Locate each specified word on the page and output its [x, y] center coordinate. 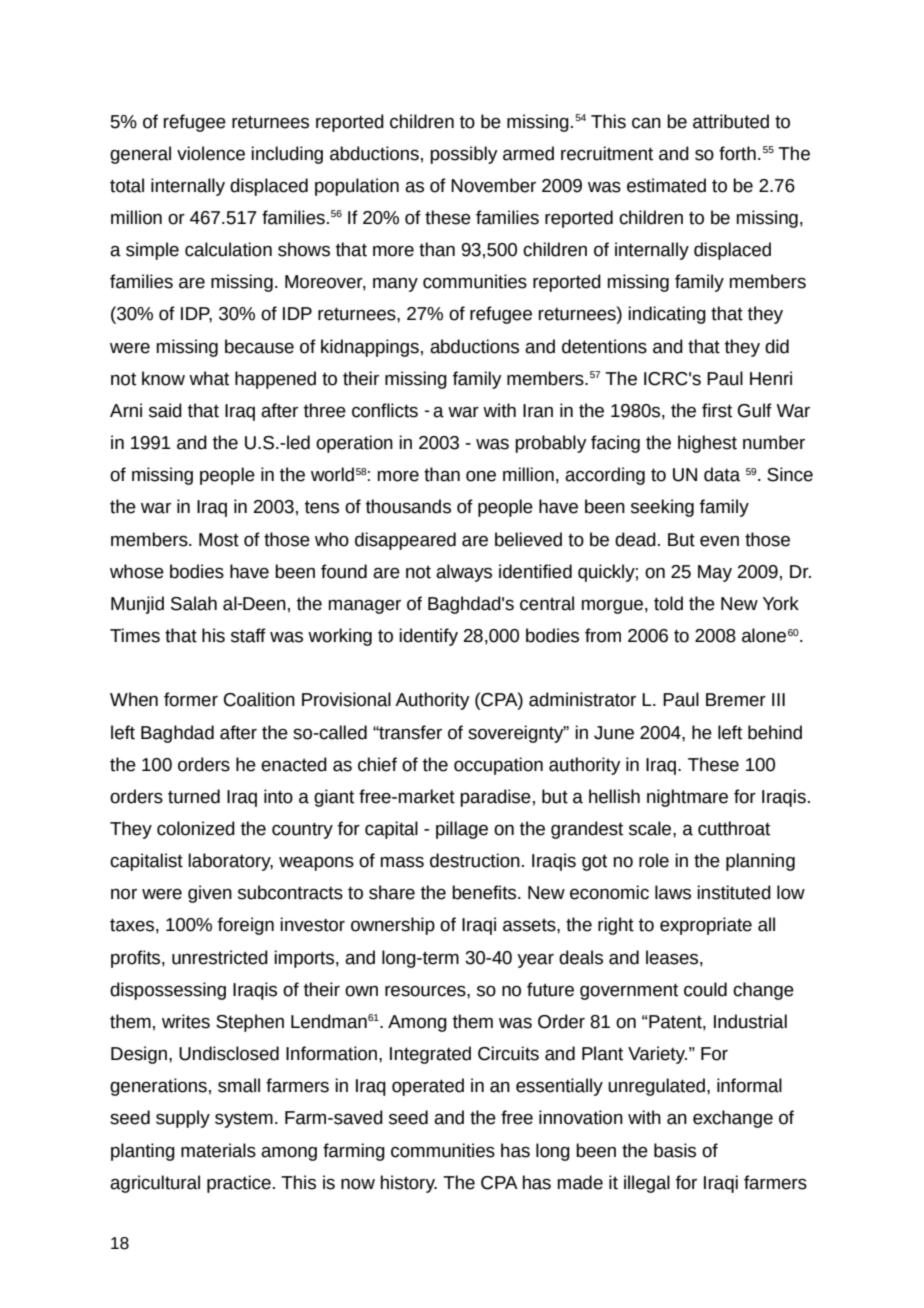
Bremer [736, 700]
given [210, 894]
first [717, 410]
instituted [734, 892]
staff [248, 635]
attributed [731, 121]
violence [211, 153]
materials [218, 1150]
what [209, 378]
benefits [485, 892]
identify [428, 637]
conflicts [385, 410]
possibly [464, 155]
